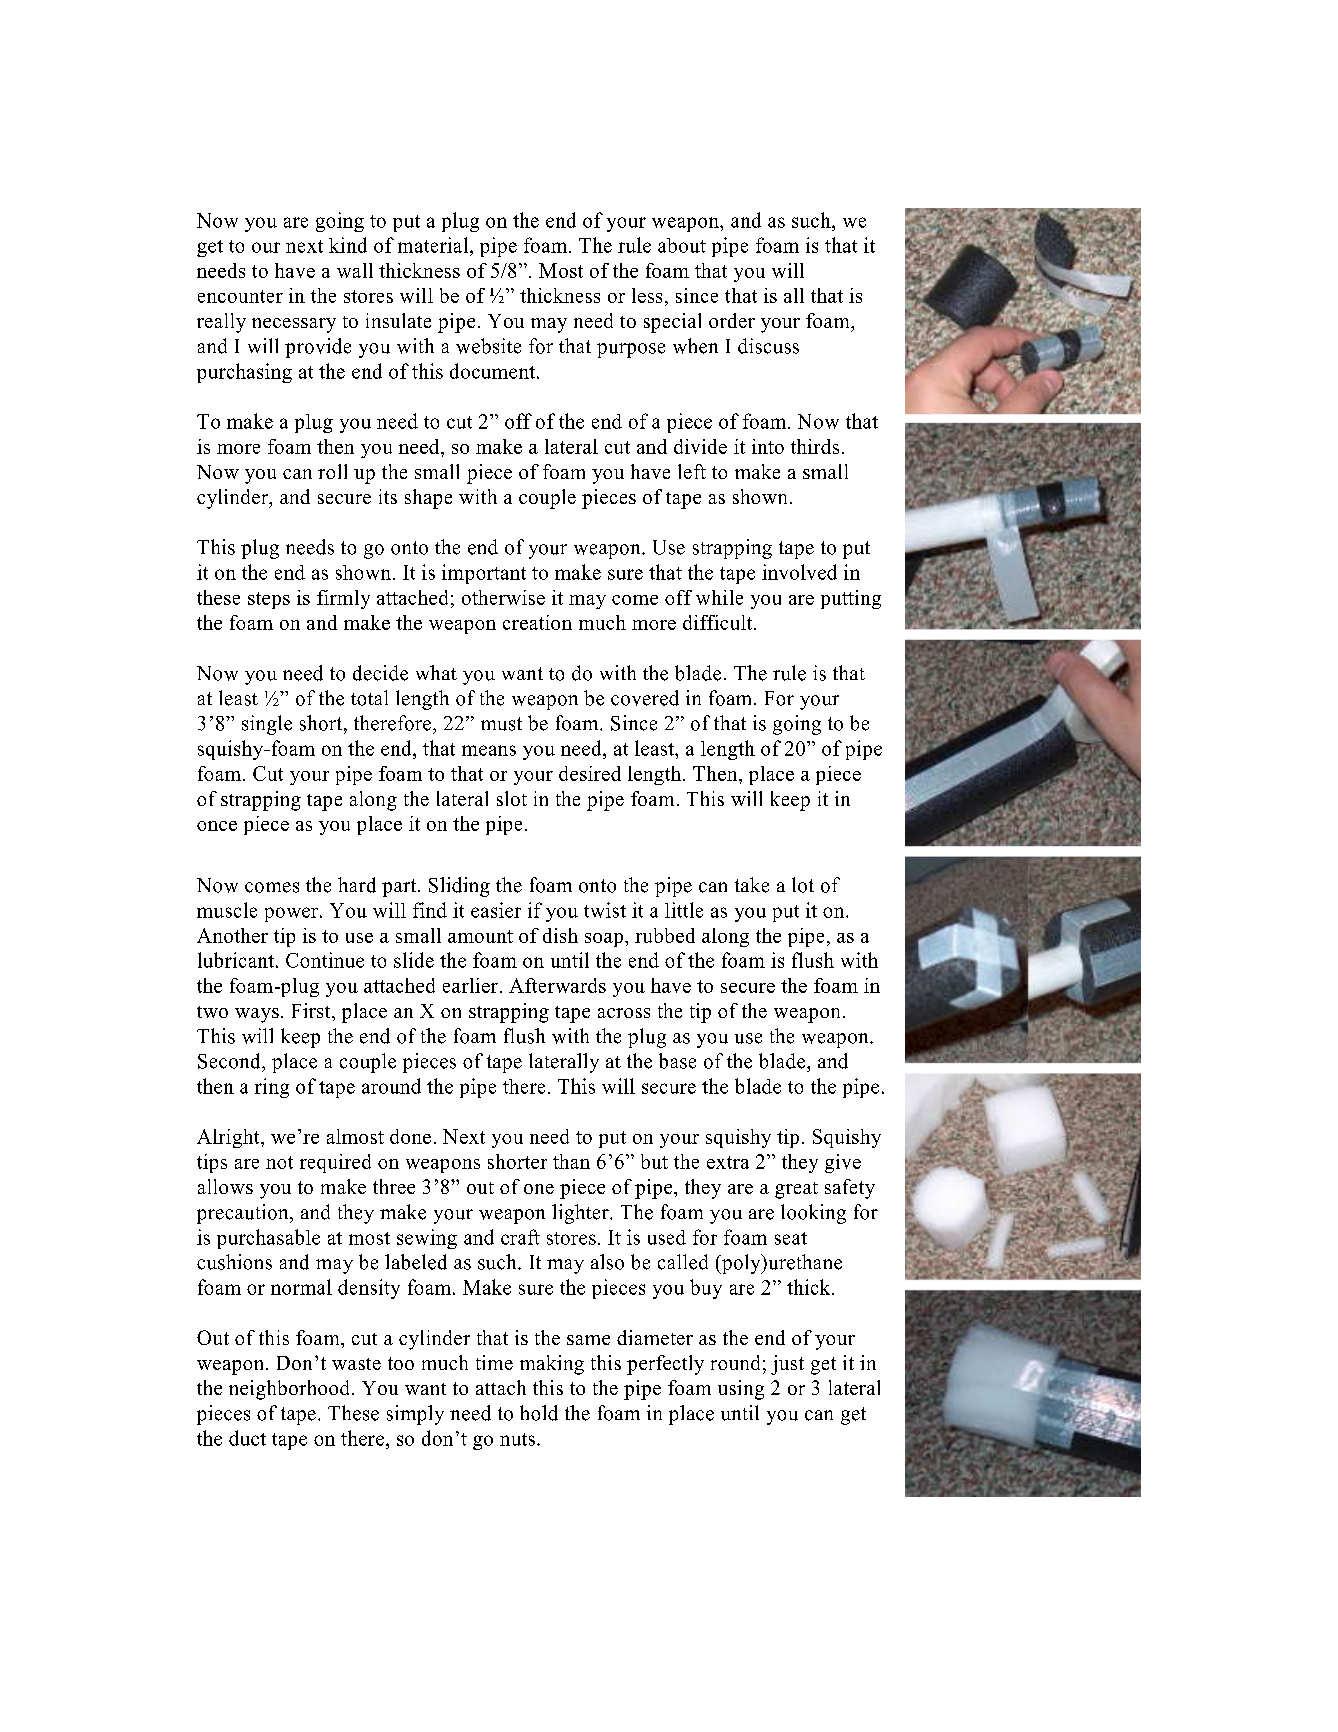 The image size is (1338, 1732). I want to click on neighborhood, so click(289, 1390).
